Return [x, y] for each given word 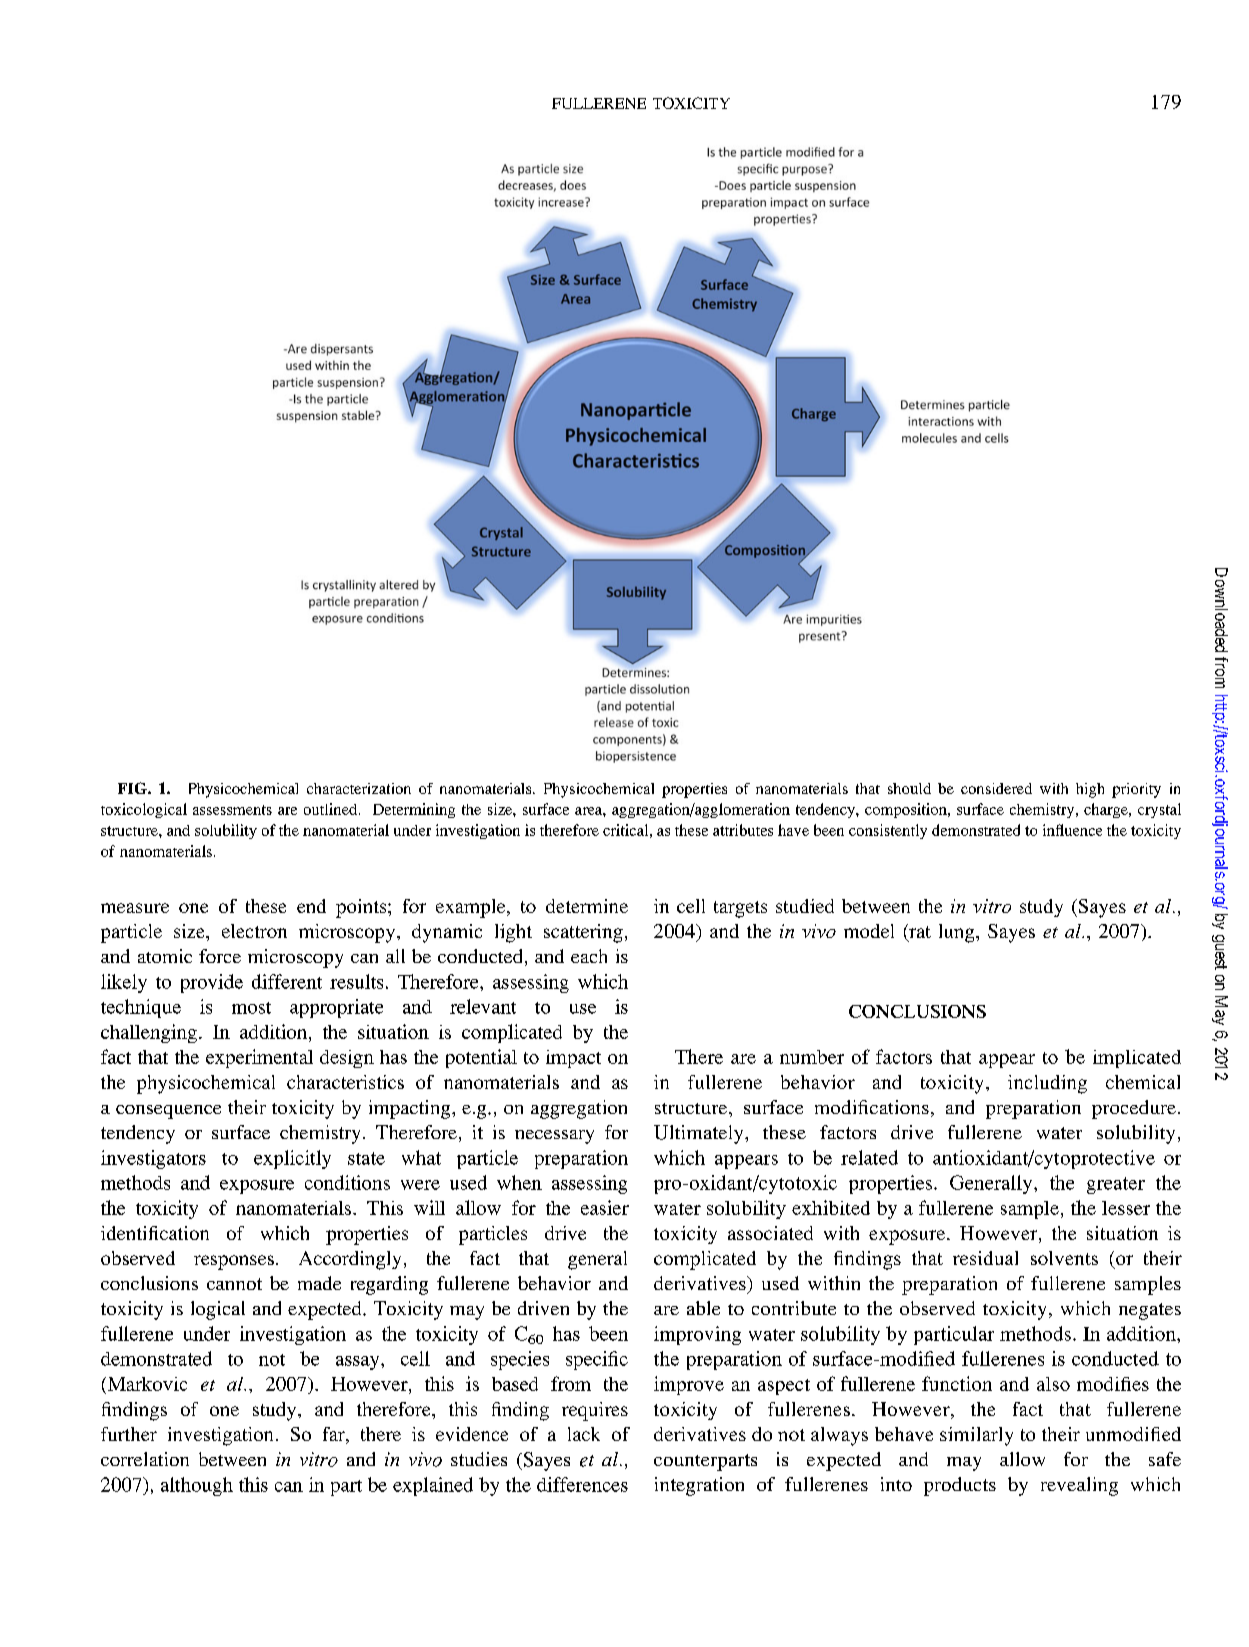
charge [1107, 810]
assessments [232, 810]
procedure [1134, 1109]
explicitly [292, 1159]
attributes [743, 830]
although [197, 1486]
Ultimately [700, 1134]
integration [699, 1486]
